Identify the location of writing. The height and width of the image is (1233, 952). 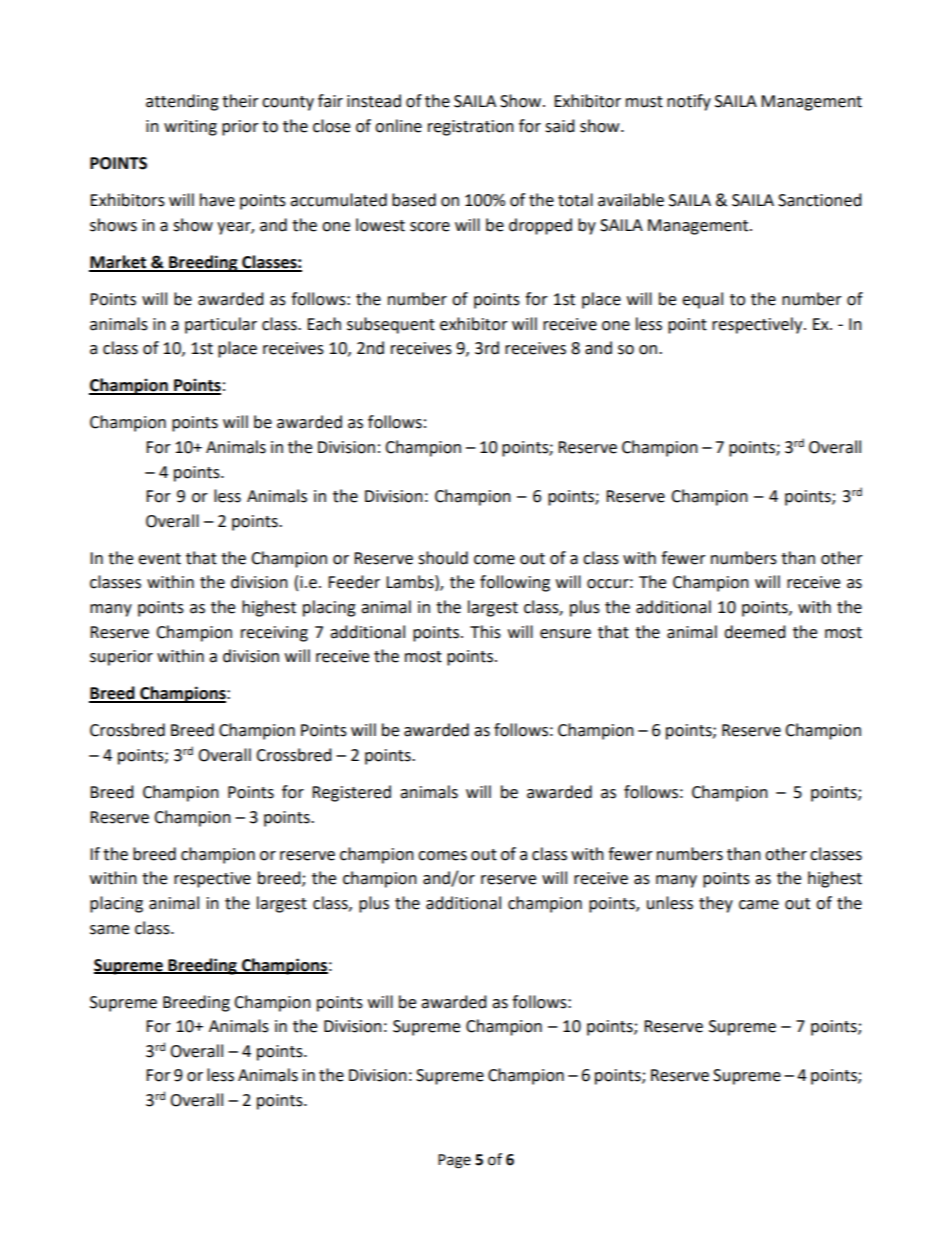
(190, 128).
